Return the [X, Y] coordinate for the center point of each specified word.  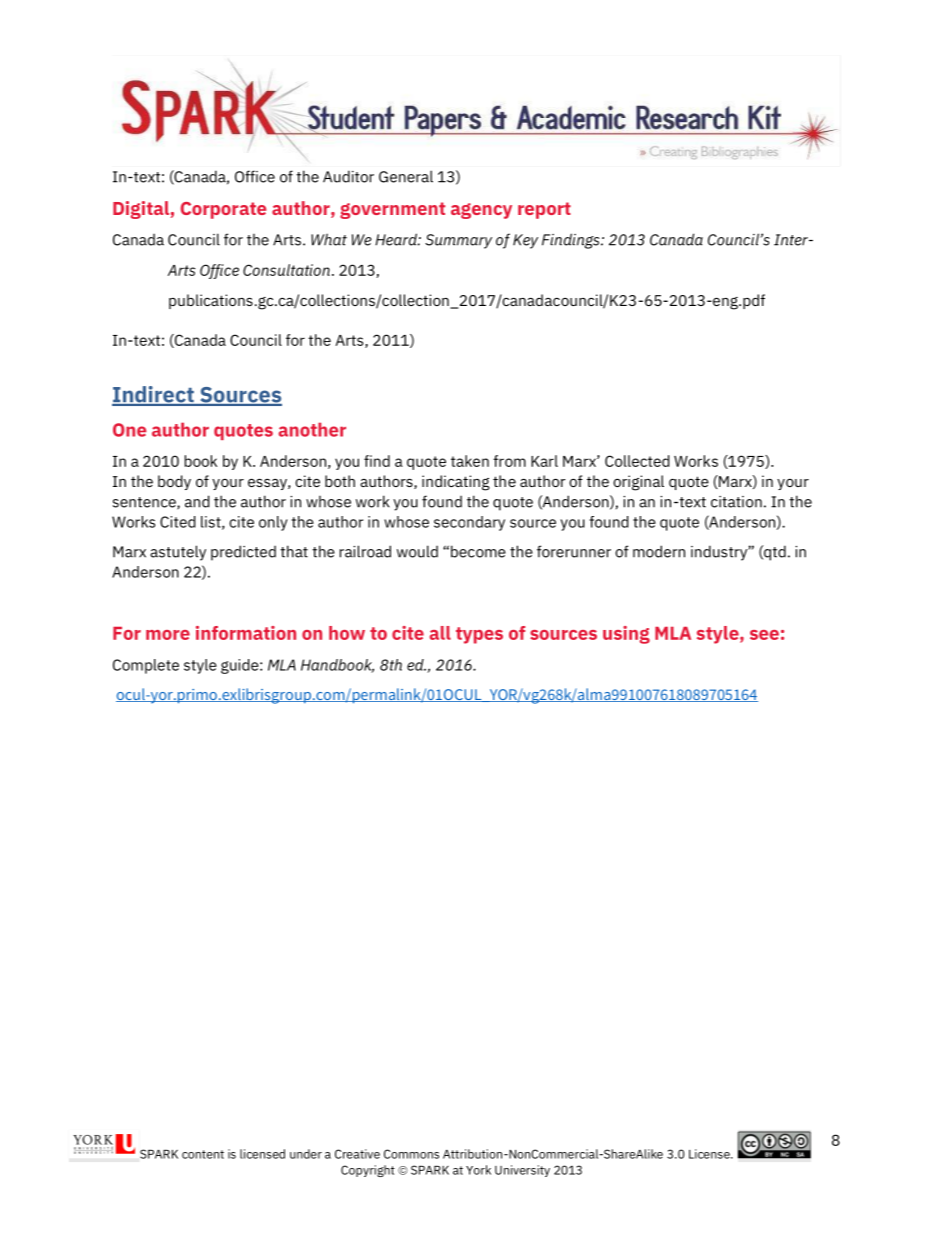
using [626, 635]
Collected [637, 461]
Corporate [223, 210]
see [764, 635]
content [203, 1154]
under [306, 1154]
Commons [411, 1154]
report [544, 210]
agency [481, 211]
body [174, 482]
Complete [146, 666]
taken [470, 461]
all [440, 633]
